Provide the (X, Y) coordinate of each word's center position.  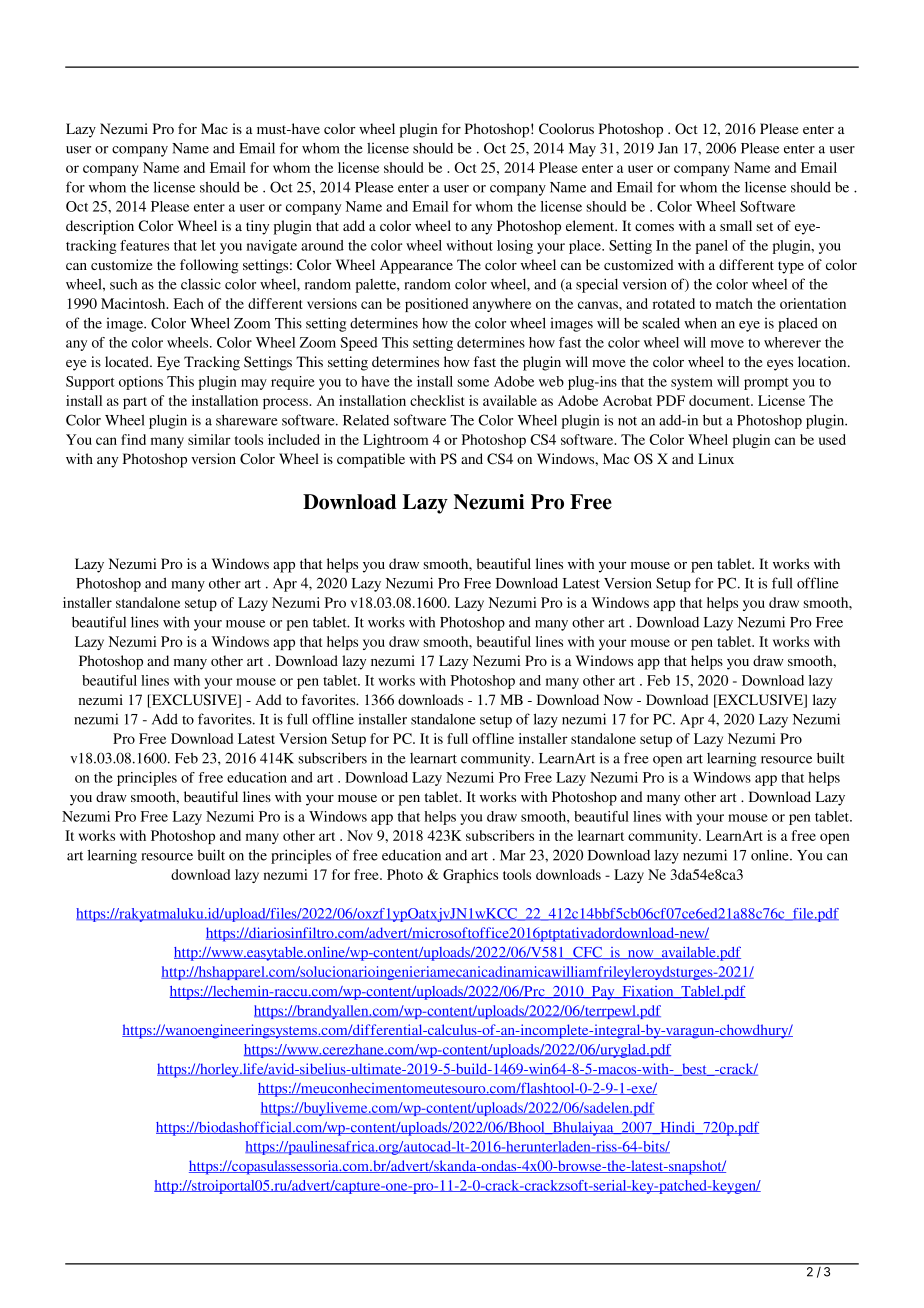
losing (515, 247)
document (720, 400)
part (135, 403)
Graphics (470, 876)
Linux (716, 458)
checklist (437, 400)
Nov (360, 835)
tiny (257, 227)
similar (209, 439)
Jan (668, 148)
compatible (371, 460)
